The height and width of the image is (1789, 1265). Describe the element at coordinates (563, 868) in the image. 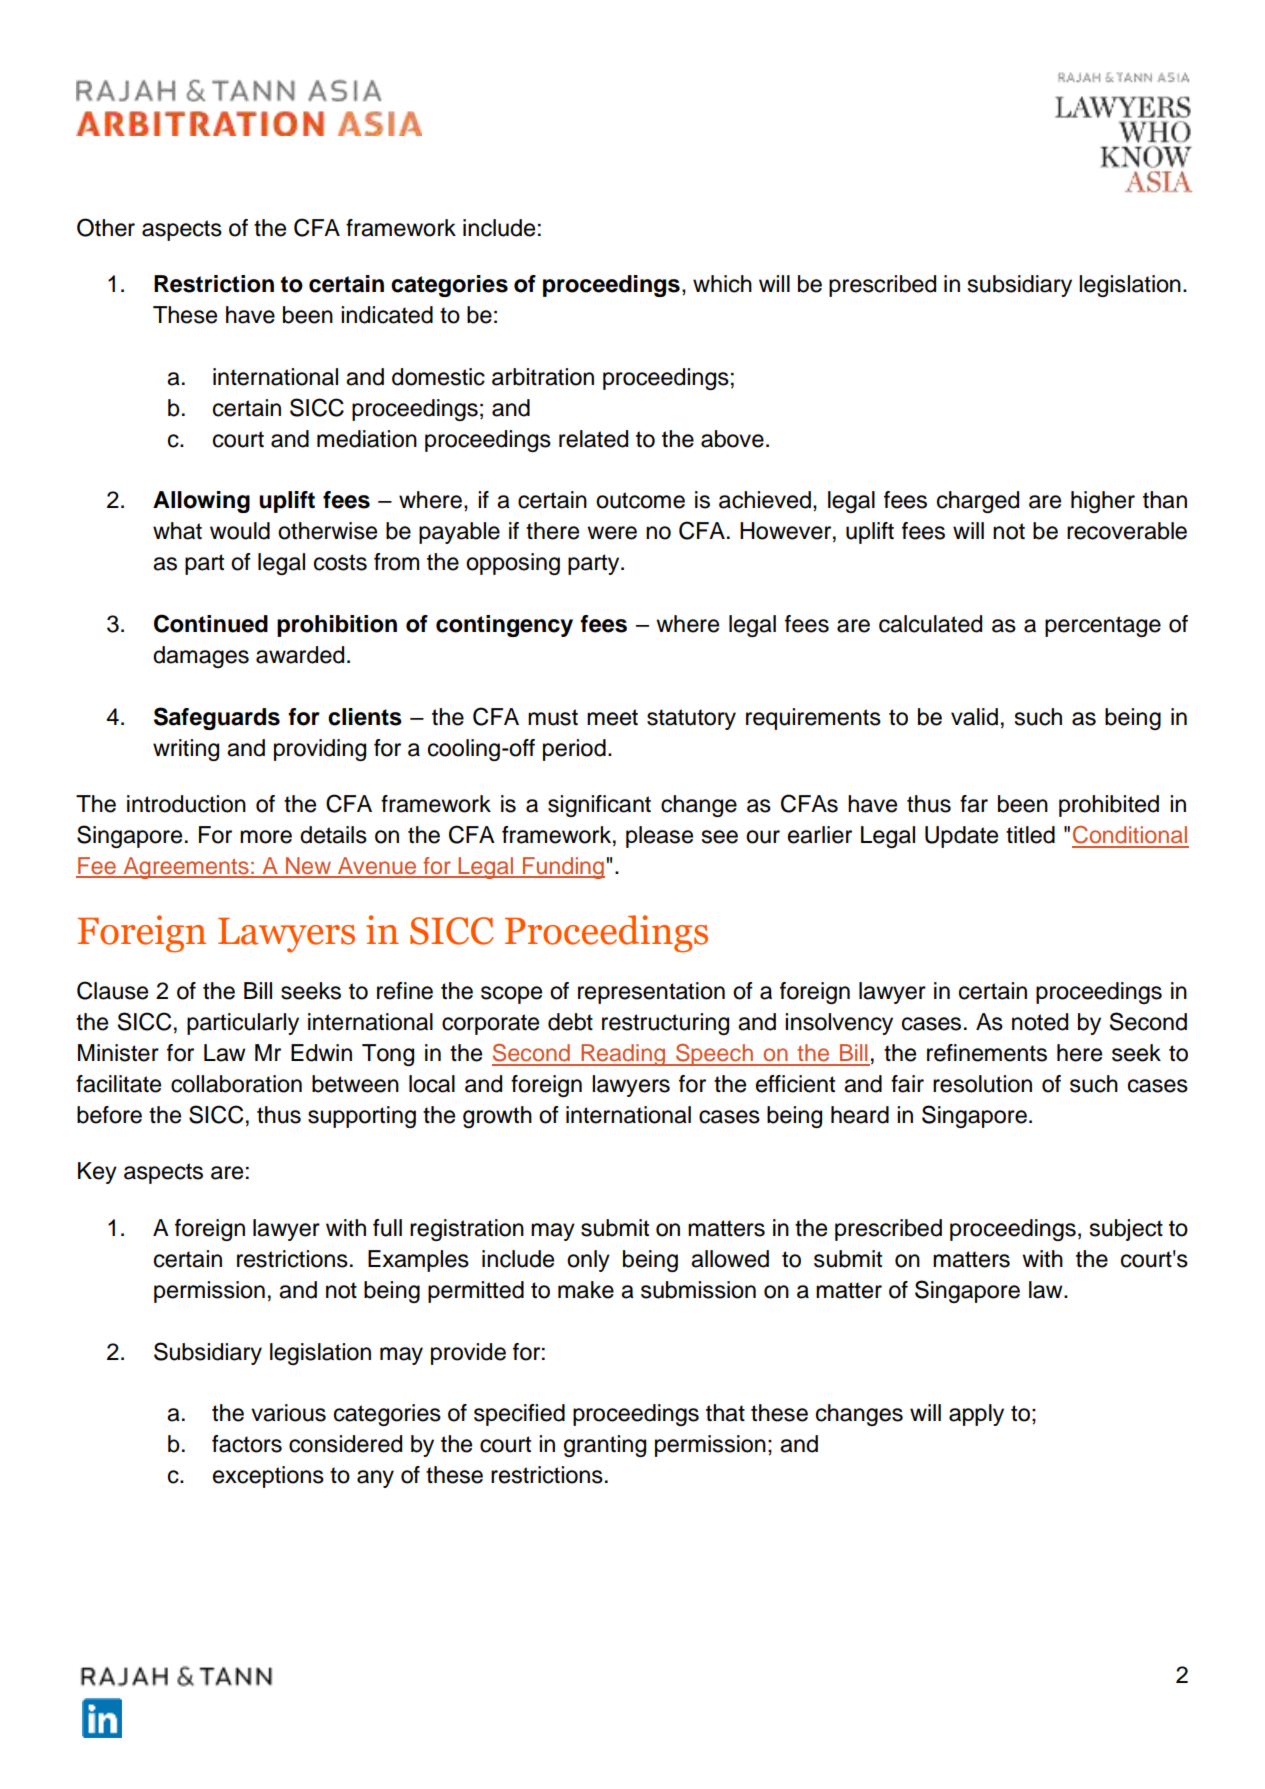

I see `Funding` at that location.
